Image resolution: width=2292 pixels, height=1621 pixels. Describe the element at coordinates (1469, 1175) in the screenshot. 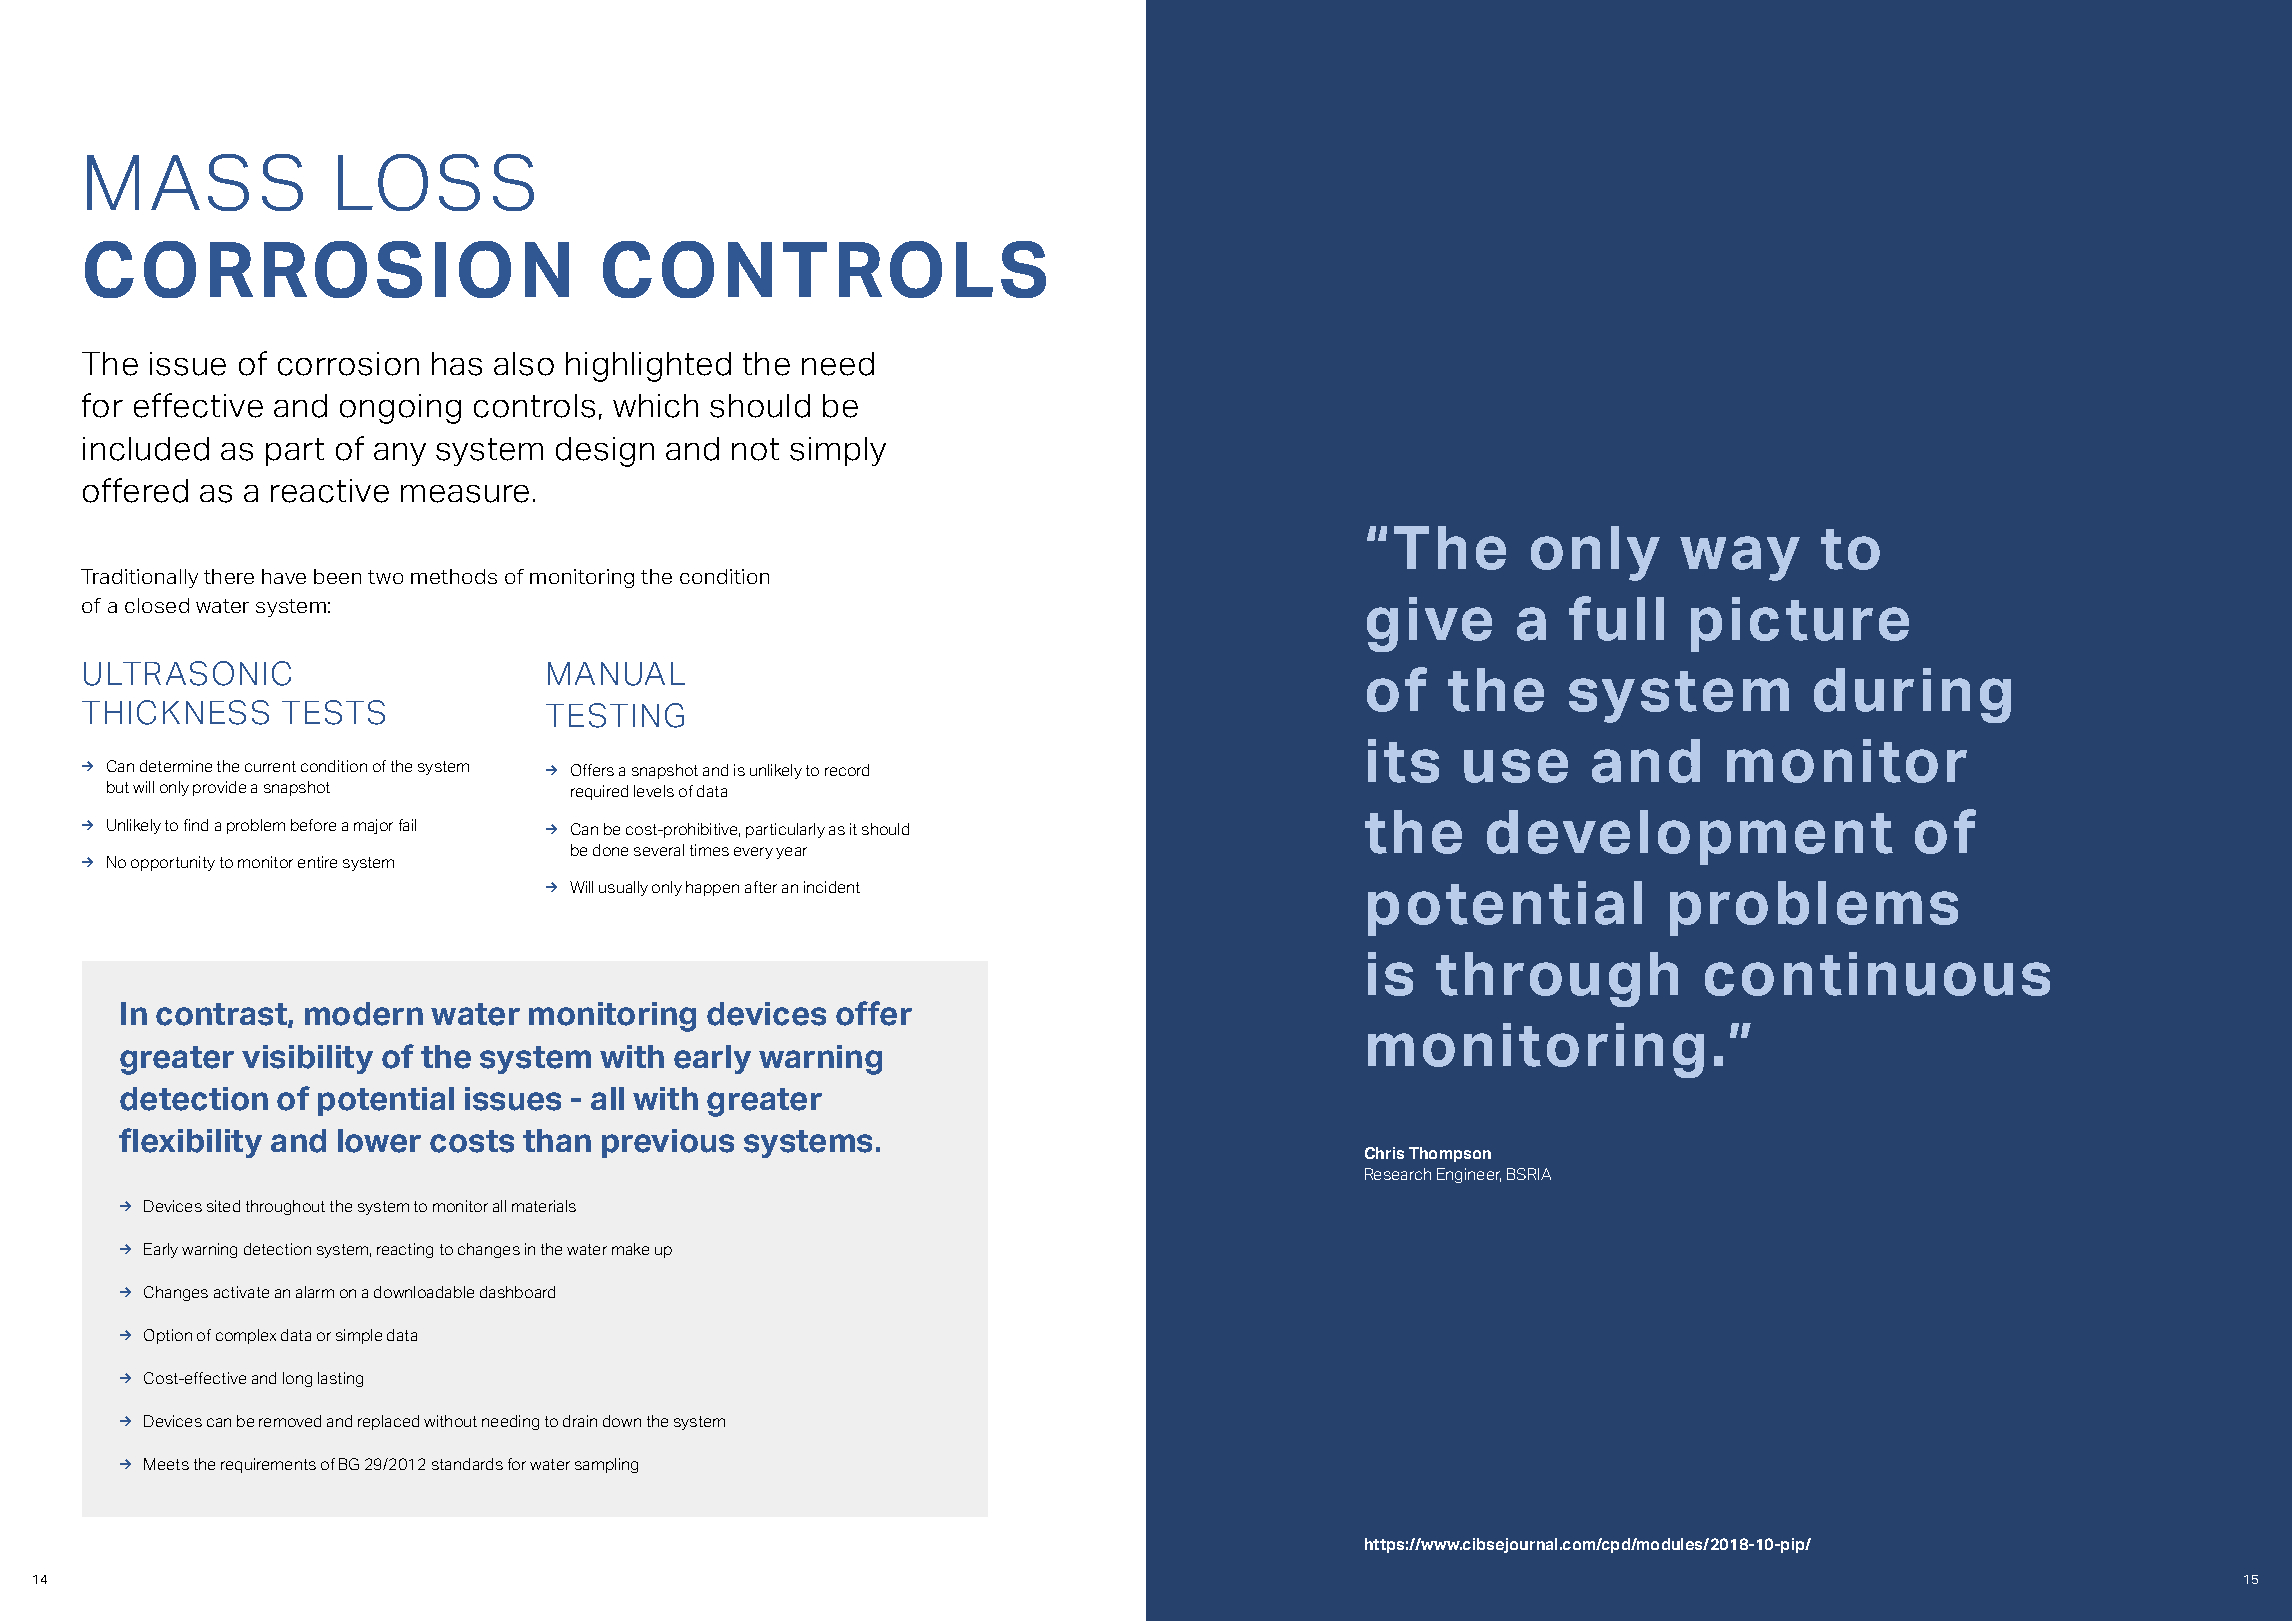

I see `Engineer` at that location.
